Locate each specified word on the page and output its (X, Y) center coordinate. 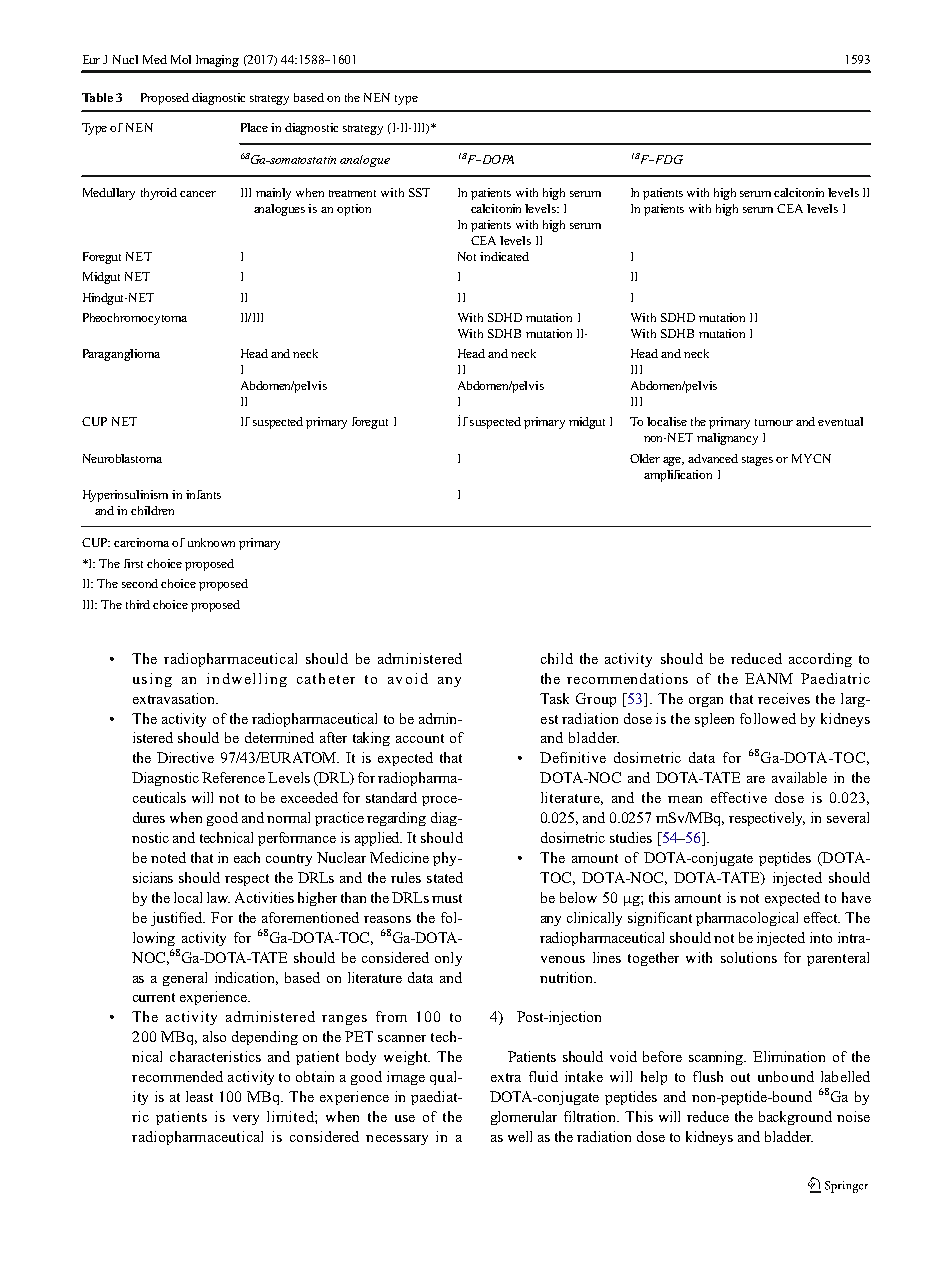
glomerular (524, 1118)
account (420, 738)
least (199, 1096)
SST (419, 192)
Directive (185, 757)
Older (645, 458)
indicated (504, 256)
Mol (181, 59)
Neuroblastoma (122, 458)
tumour (774, 422)
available (799, 777)
